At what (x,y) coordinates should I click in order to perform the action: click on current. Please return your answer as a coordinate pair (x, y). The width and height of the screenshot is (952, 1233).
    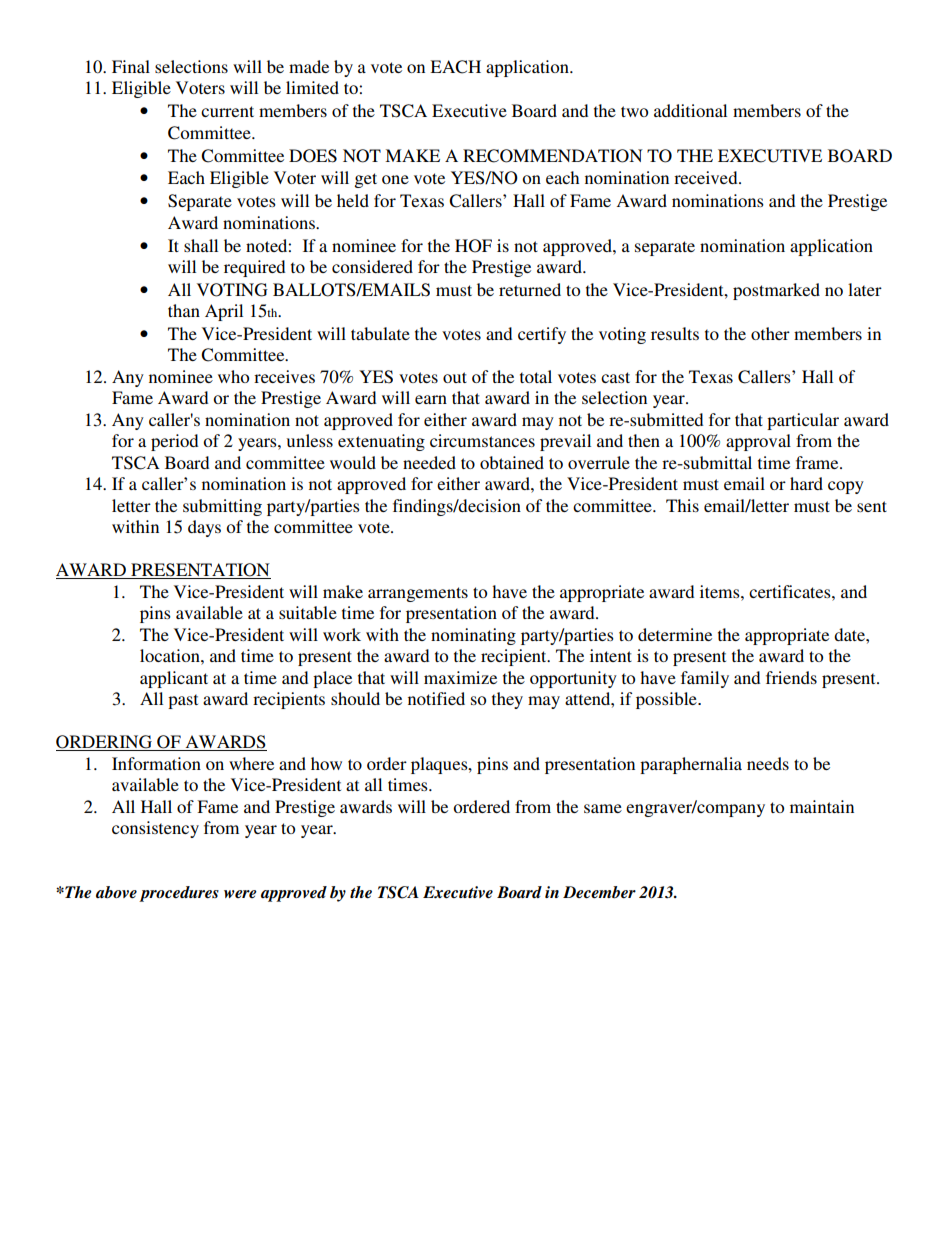
    Looking at the image, I should click on (227, 111).
